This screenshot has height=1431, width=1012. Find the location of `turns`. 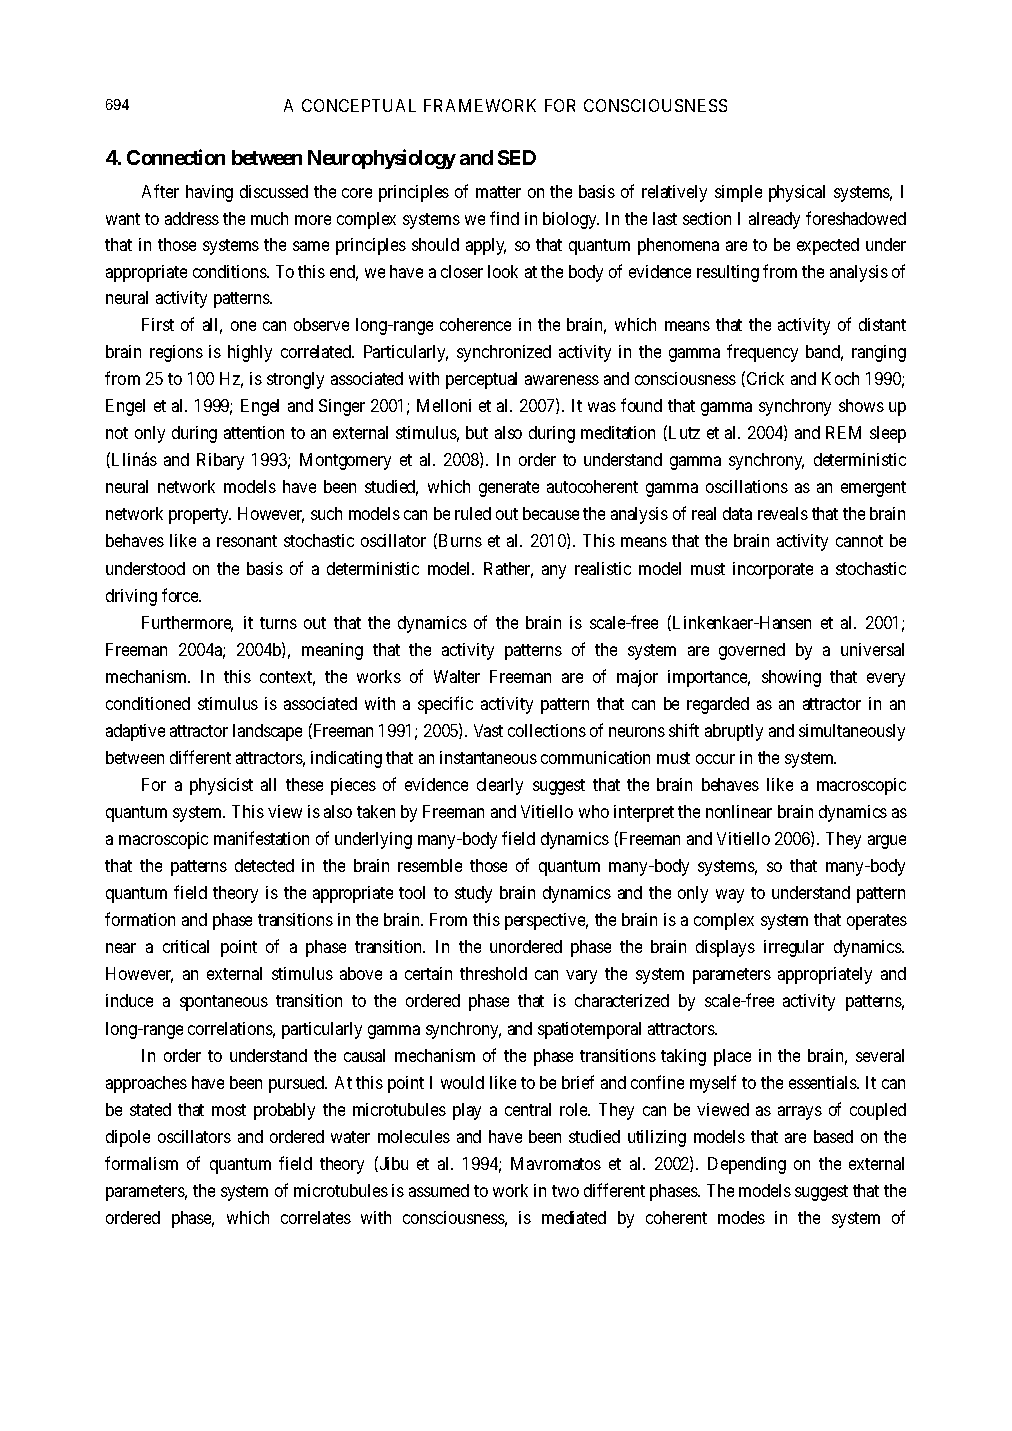

turns is located at coordinates (278, 623).
